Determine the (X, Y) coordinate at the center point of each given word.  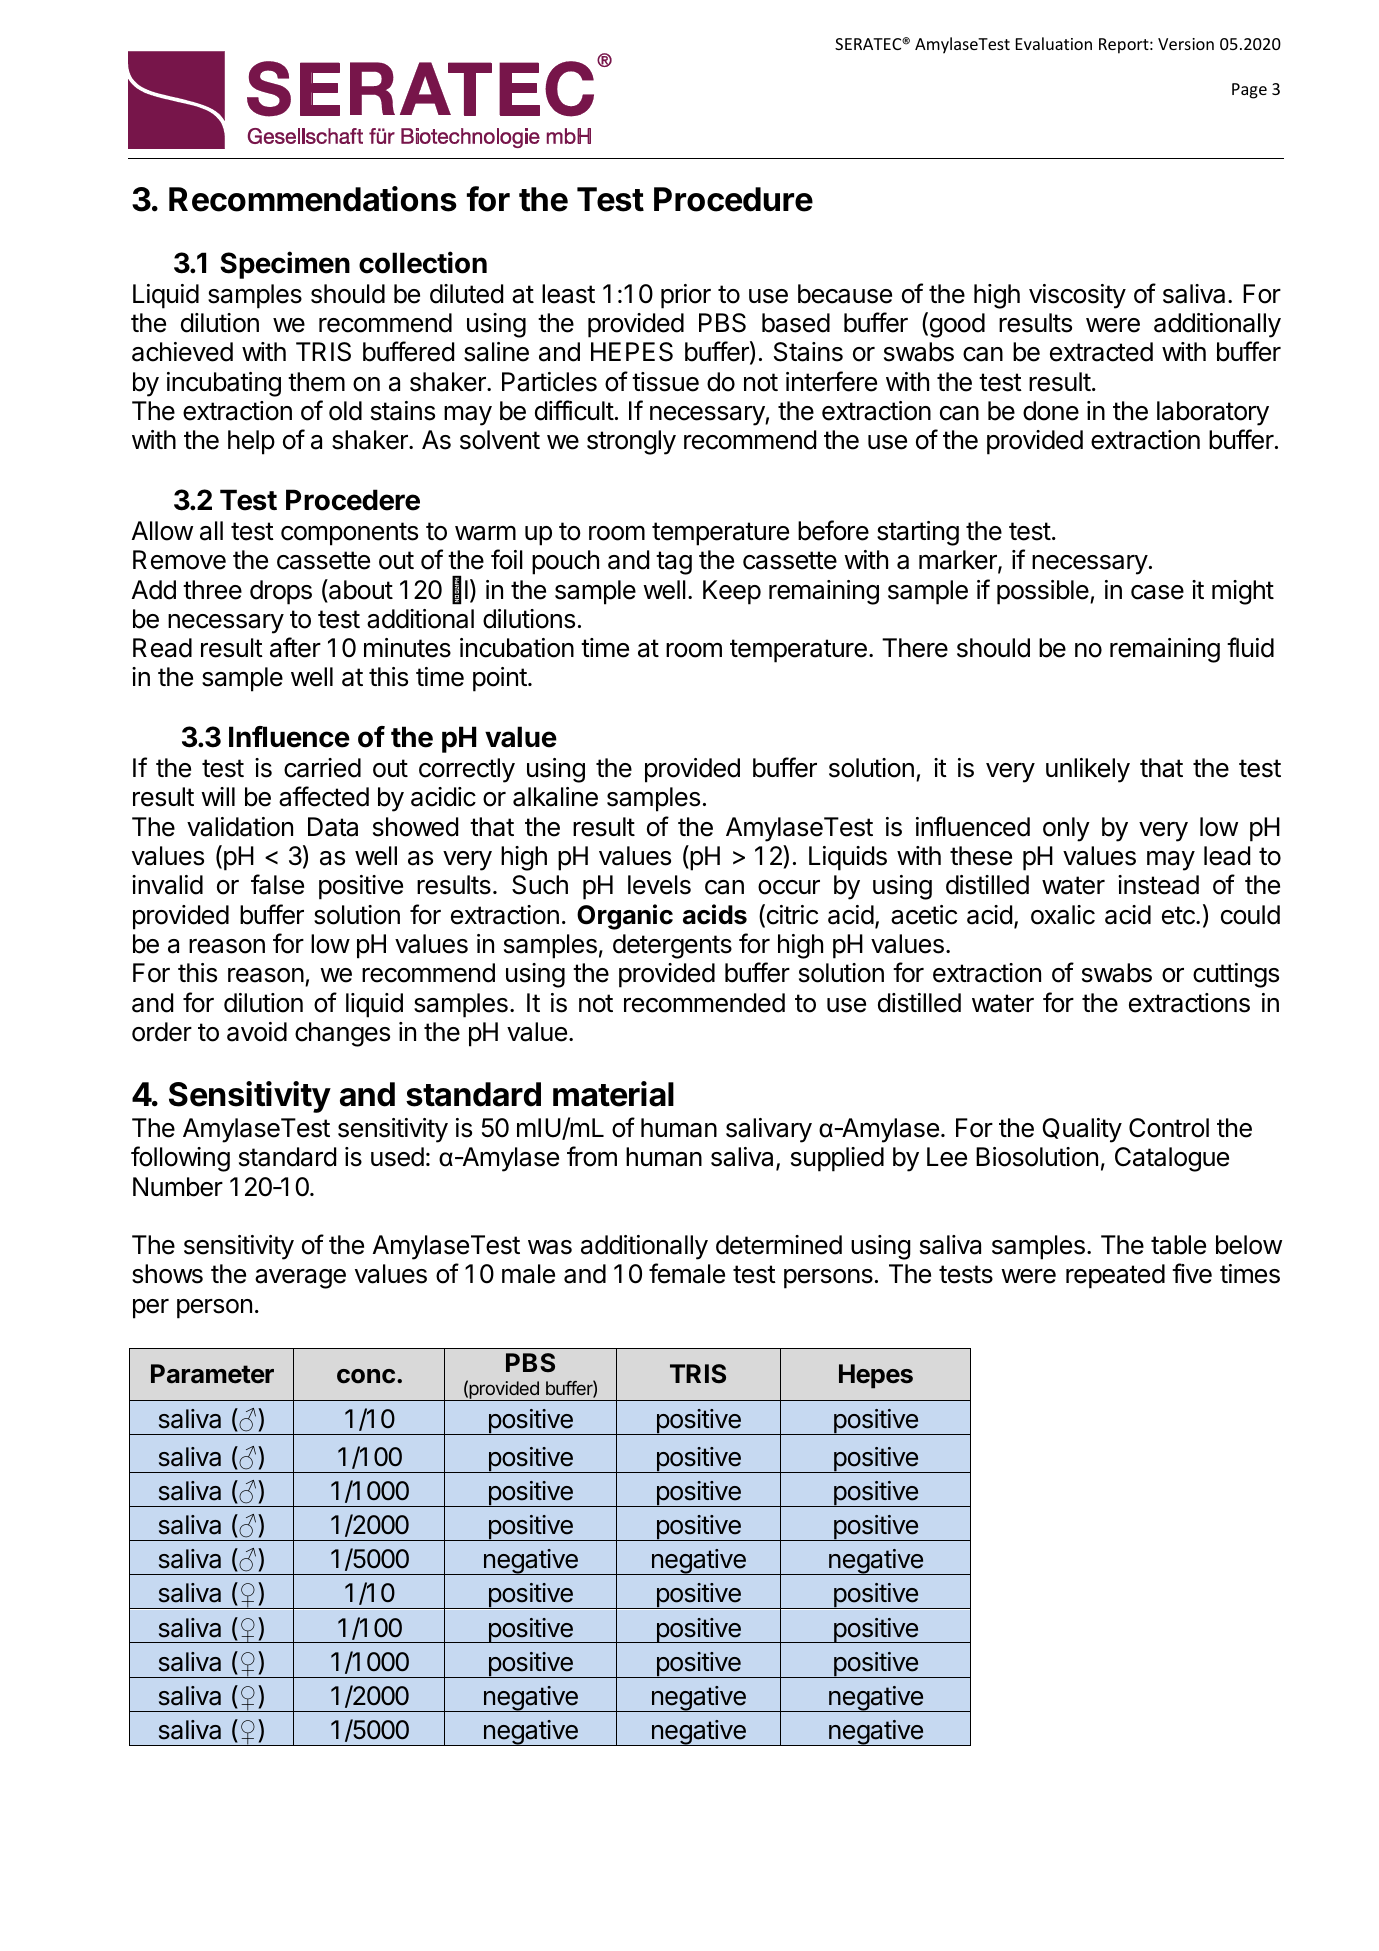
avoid (257, 1032)
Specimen (285, 265)
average (300, 1279)
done (1051, 411)
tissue (665, 382)
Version (1186, 44)
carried (322, 768)
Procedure (733, 199)
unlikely (1088, 770)
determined (779, 1245)
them (316, 382)
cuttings (1236, 975)
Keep (732, 592)
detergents (672, 946)
